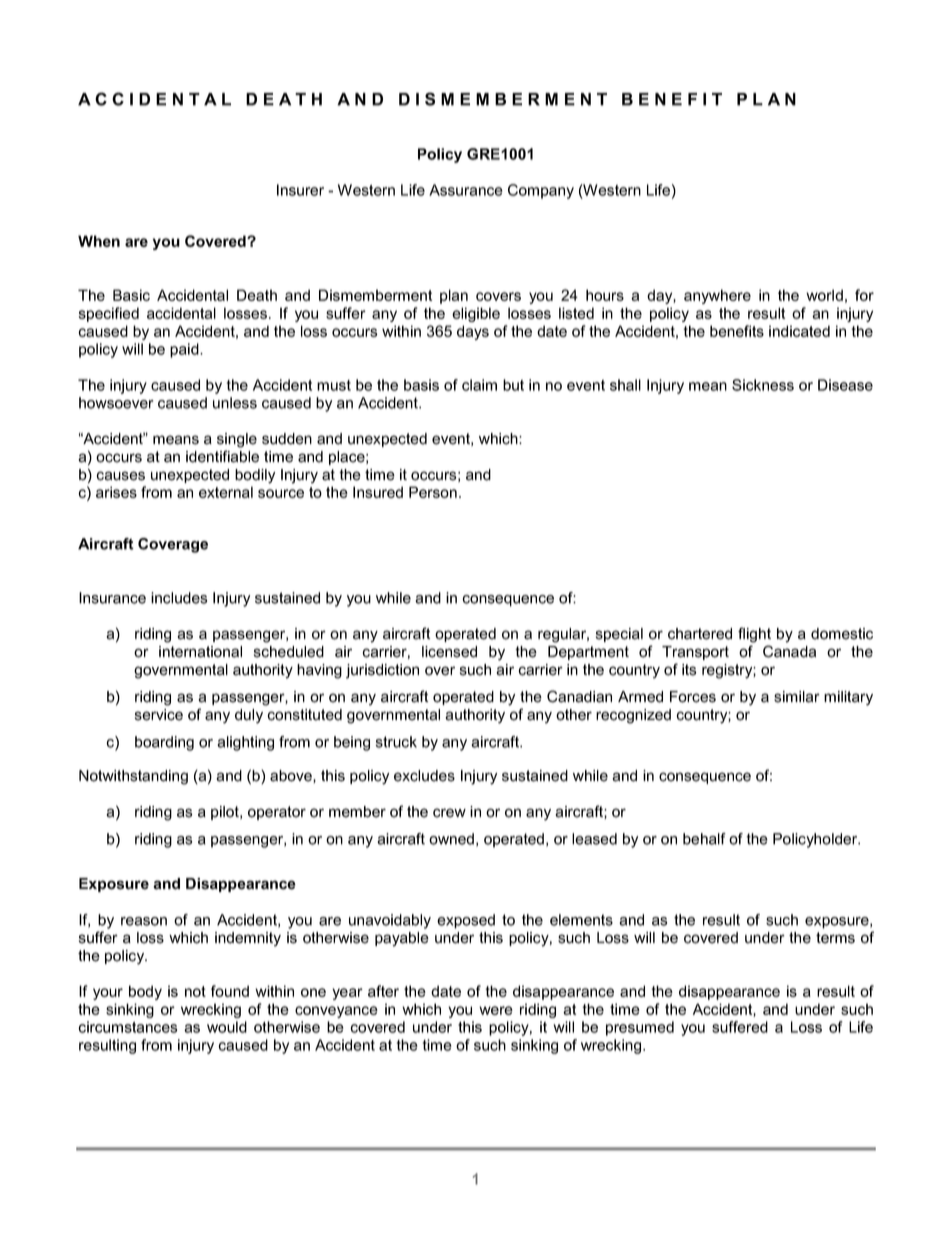  What do you see at coordinates (99, 241) in the document?
I see `When` at bounding box center [99, 241].
